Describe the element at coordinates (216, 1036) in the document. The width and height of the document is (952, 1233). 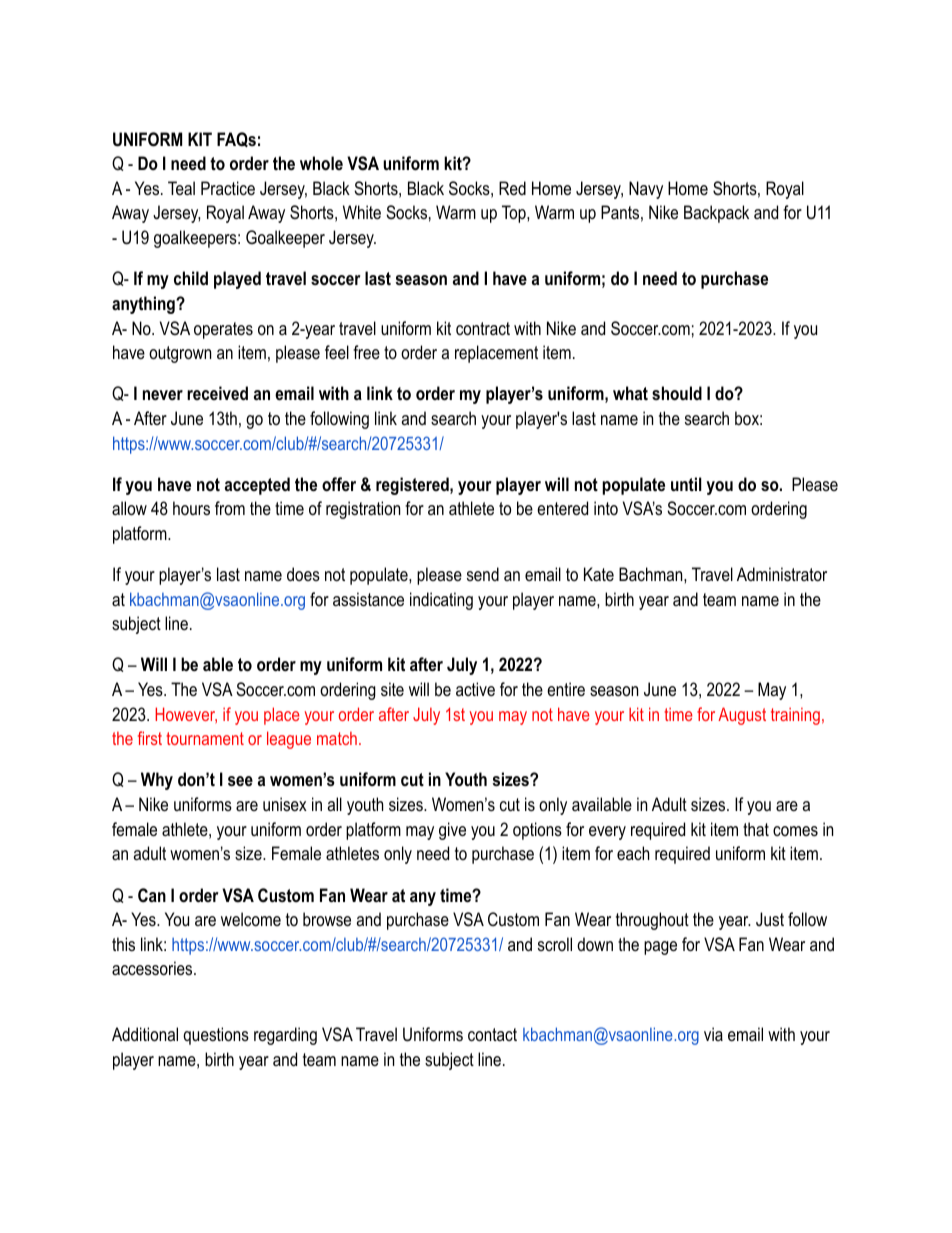
I see `questions` at that location.
